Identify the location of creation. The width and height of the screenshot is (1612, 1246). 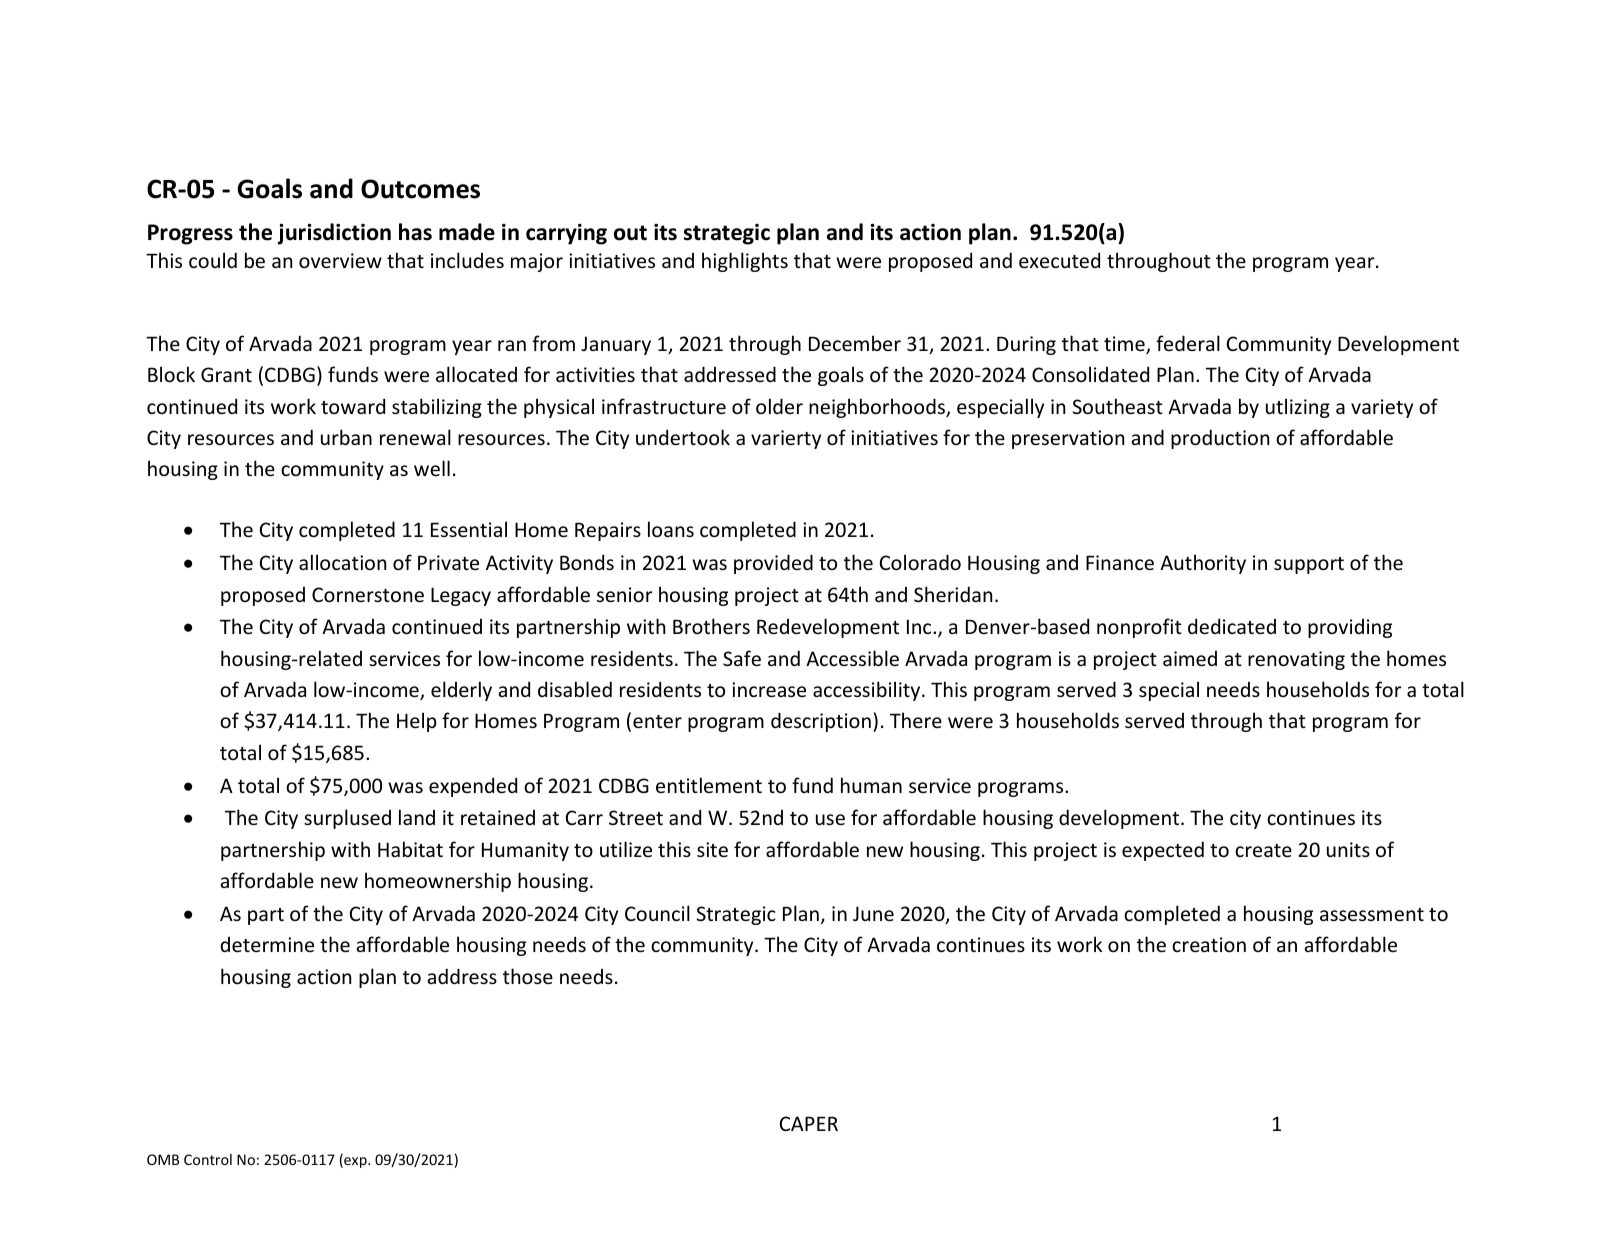
(1209, 944).
